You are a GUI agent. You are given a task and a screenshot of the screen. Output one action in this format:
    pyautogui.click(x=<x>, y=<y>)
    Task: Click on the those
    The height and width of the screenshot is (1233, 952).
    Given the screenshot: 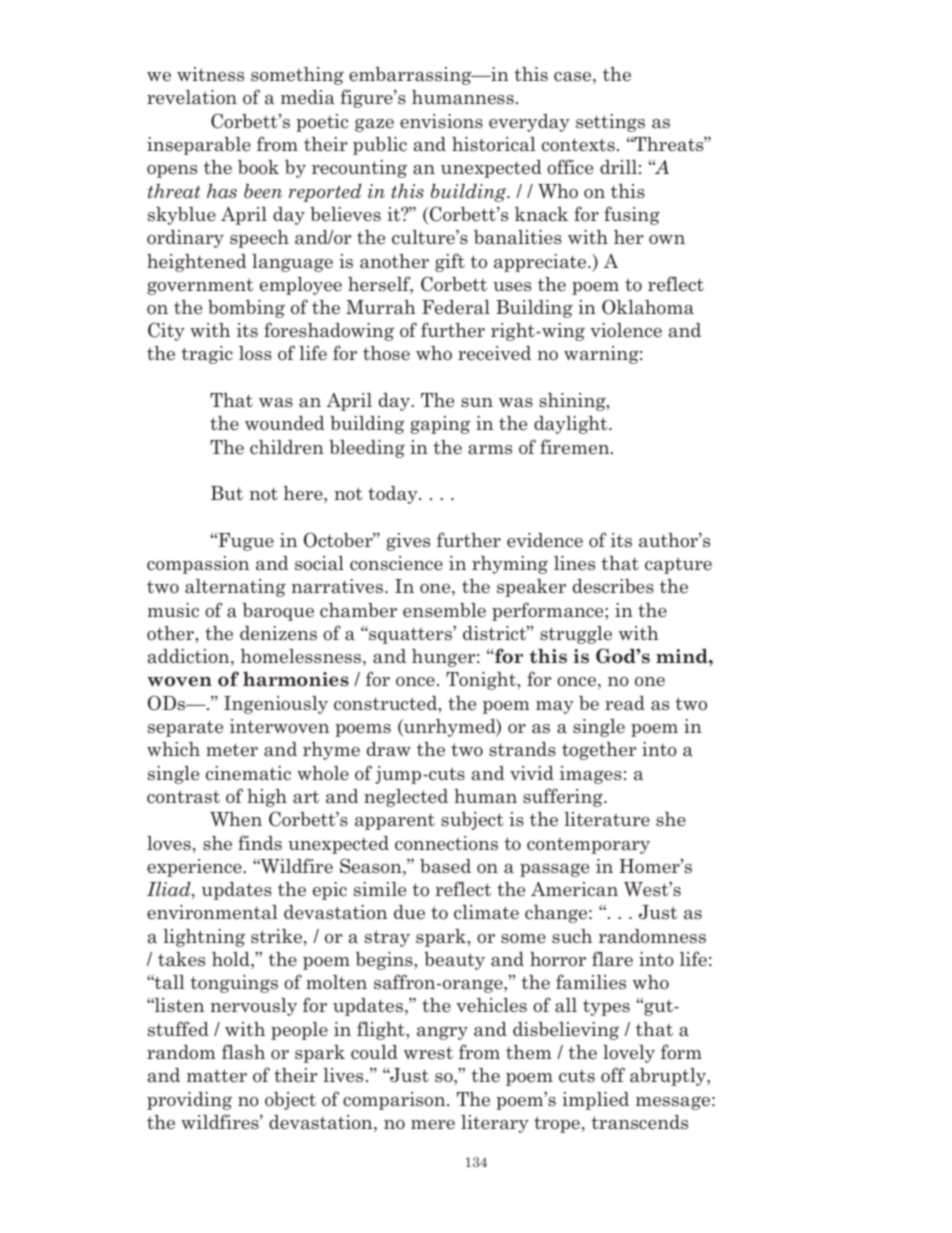 What is the action you would take?
    pyautogui.click(x=386, y=353)
